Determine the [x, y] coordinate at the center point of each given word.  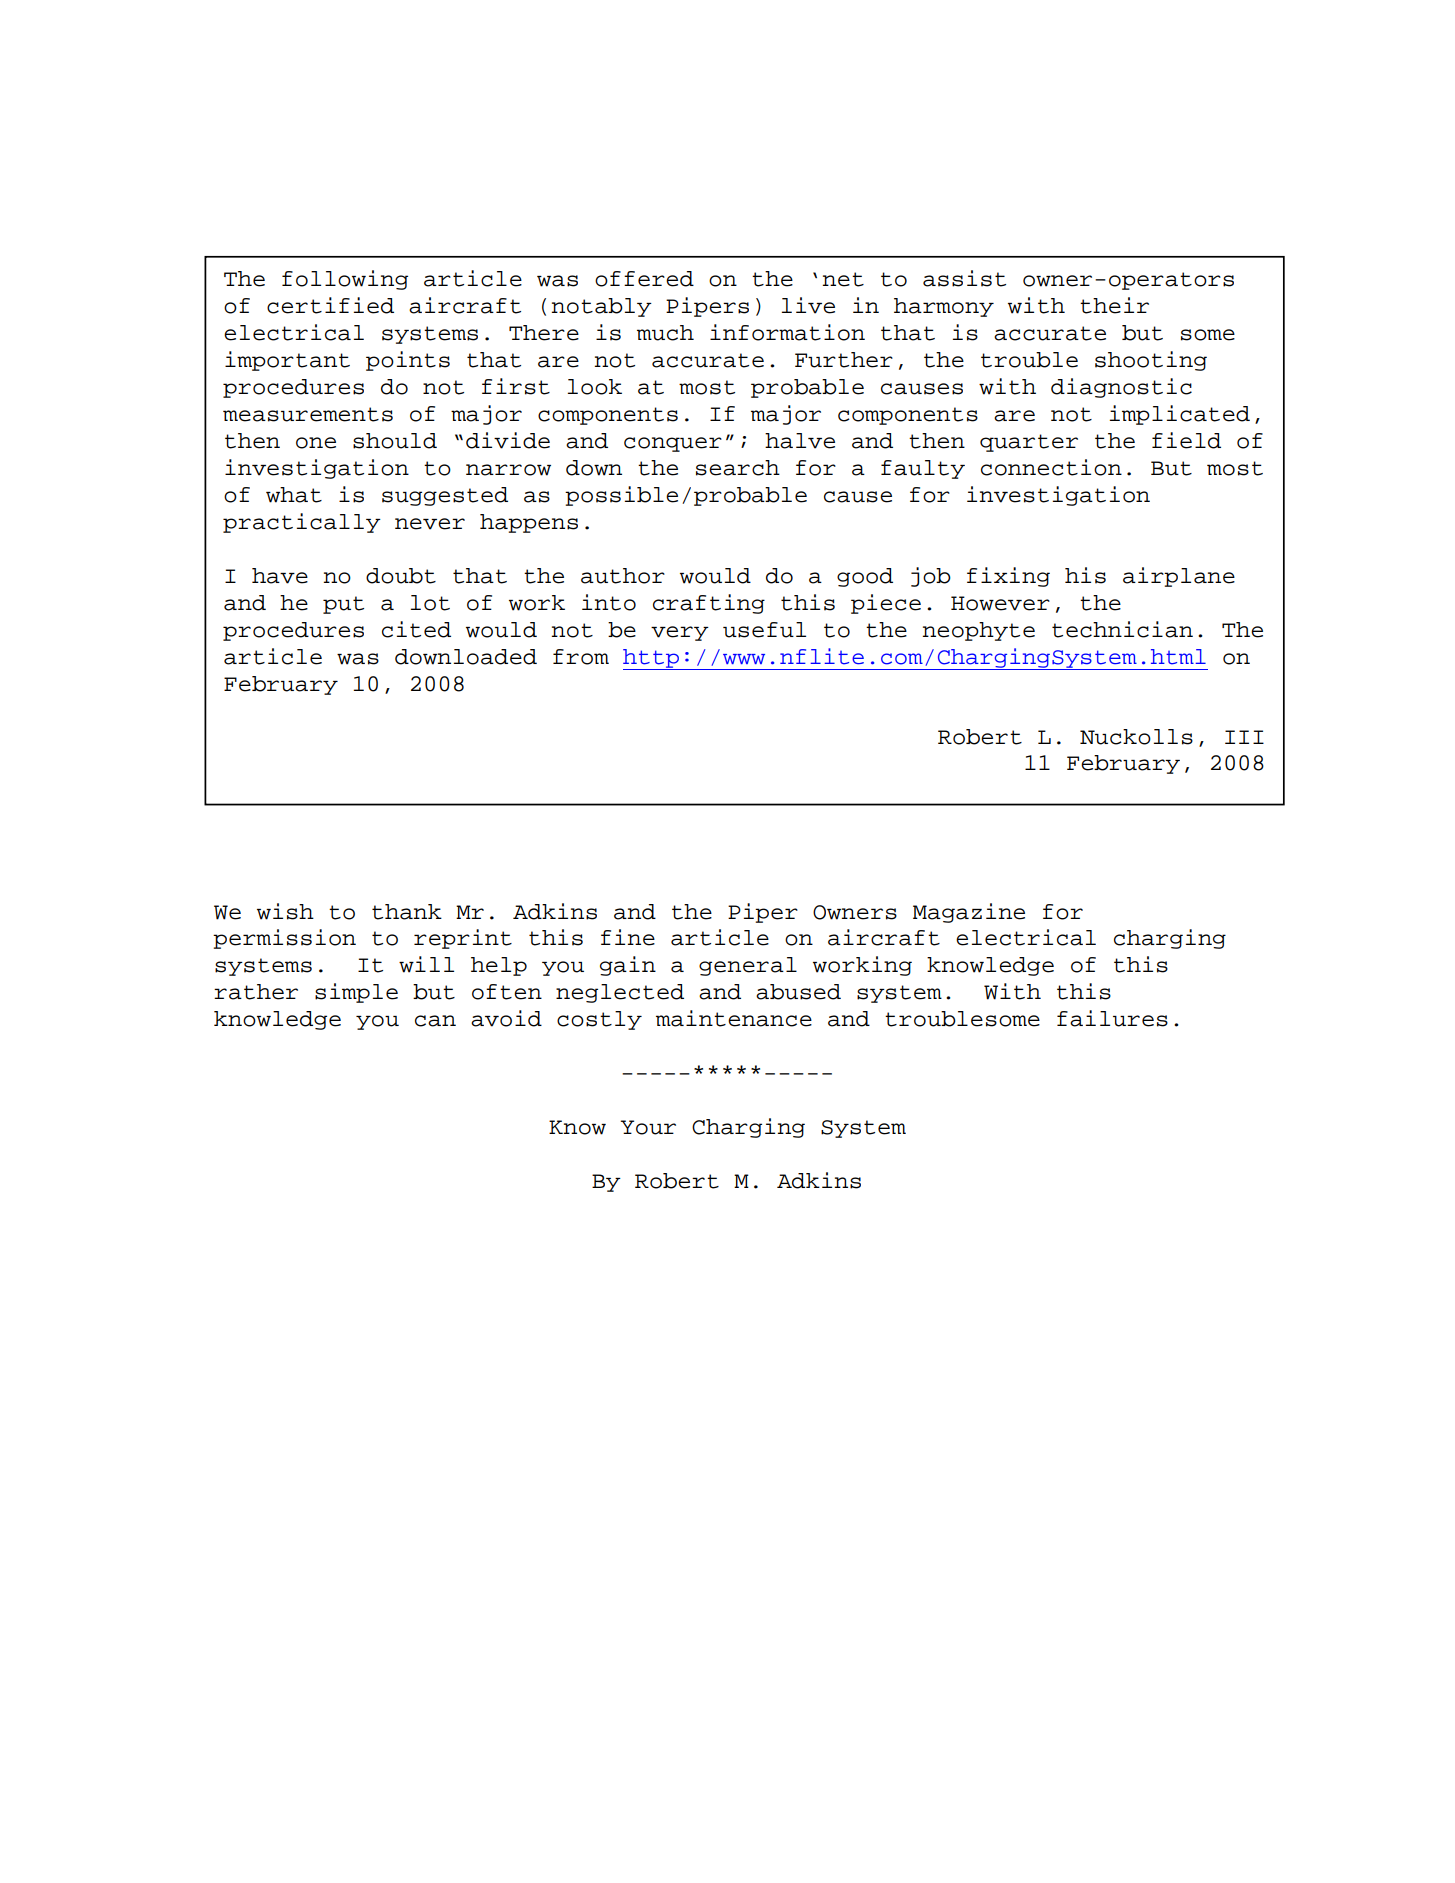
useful [764, 630]
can [435, 1021]
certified [330, 305]
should [395, 441]
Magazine [969, 913]
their [1114, 305]
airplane [1179, 577]
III [1244, 737]
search [738, 468]
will [426, 964]
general [748, 966]
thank [407, 912]
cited [416, 629]
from [581, 657]
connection [1051, 467]
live [808, 305]
